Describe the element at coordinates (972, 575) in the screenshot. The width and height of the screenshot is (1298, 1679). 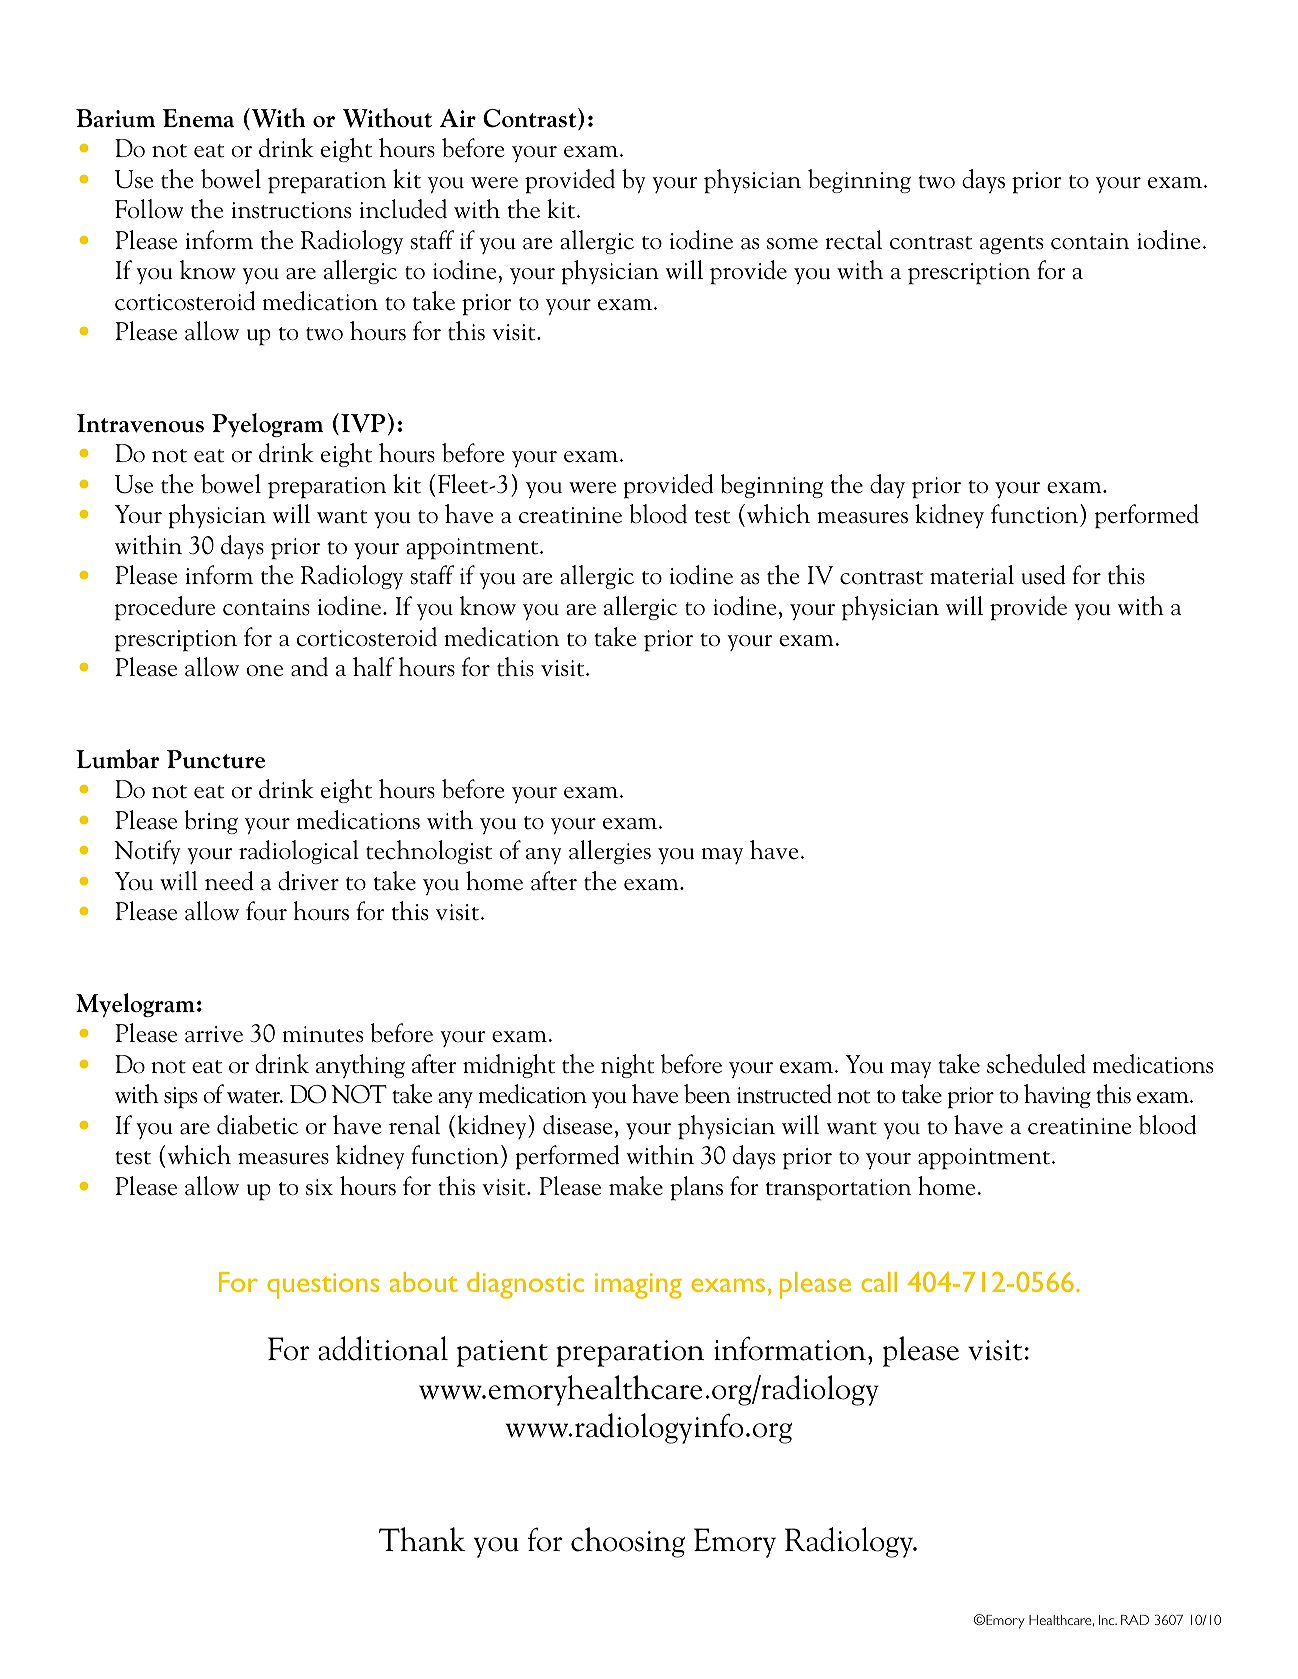
I see `material` at that location.
